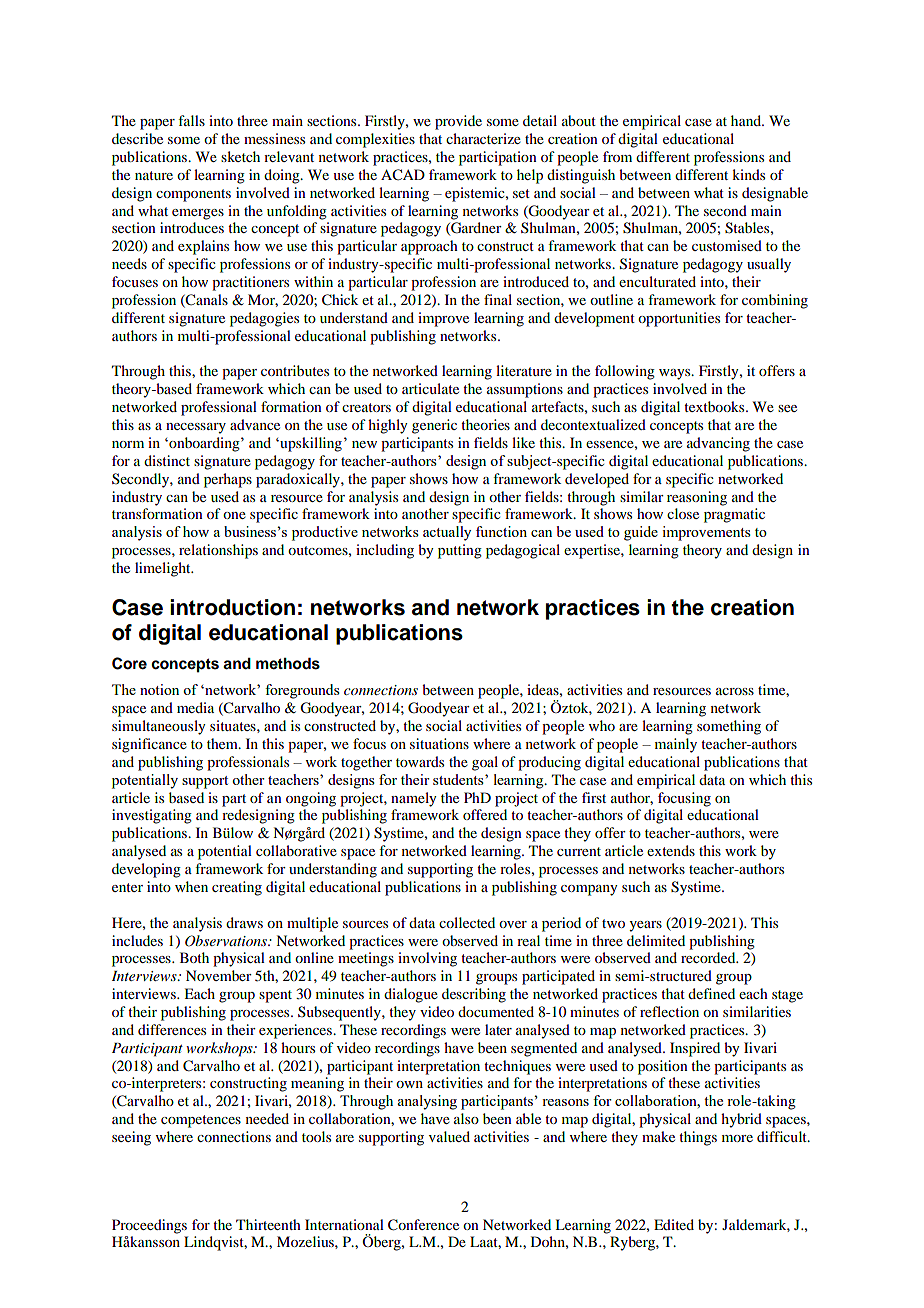  What do you see at coordinates (697, 498) in the screenshot?
I see `reasoning` at bounding box center [697, 498].
